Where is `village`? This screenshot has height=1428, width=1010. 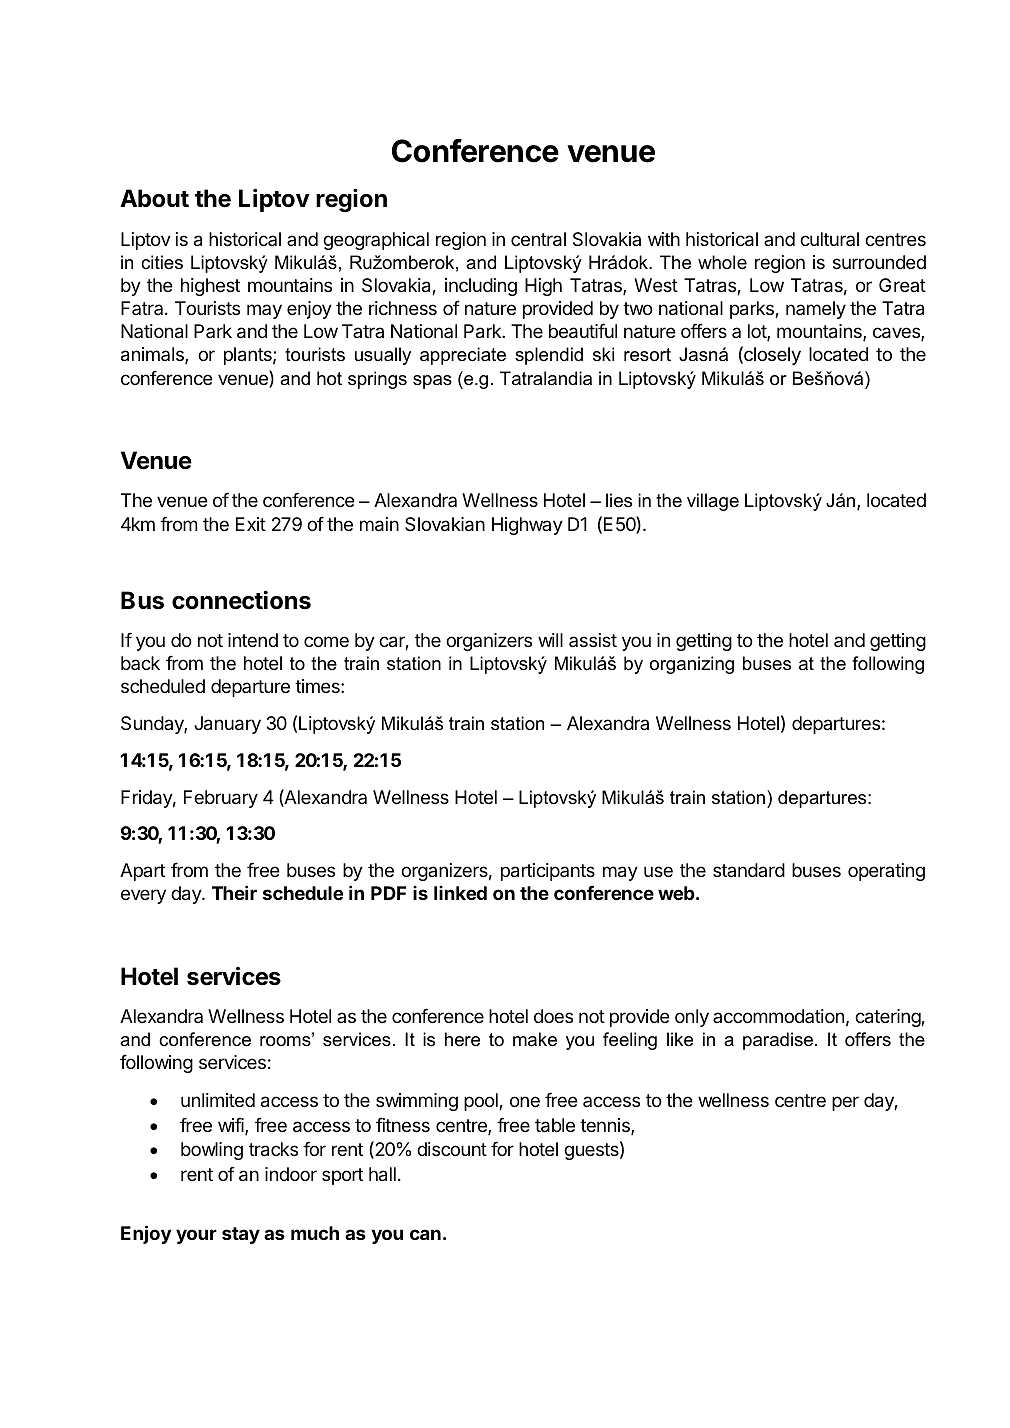
village is located at coordinates (713, 502).
